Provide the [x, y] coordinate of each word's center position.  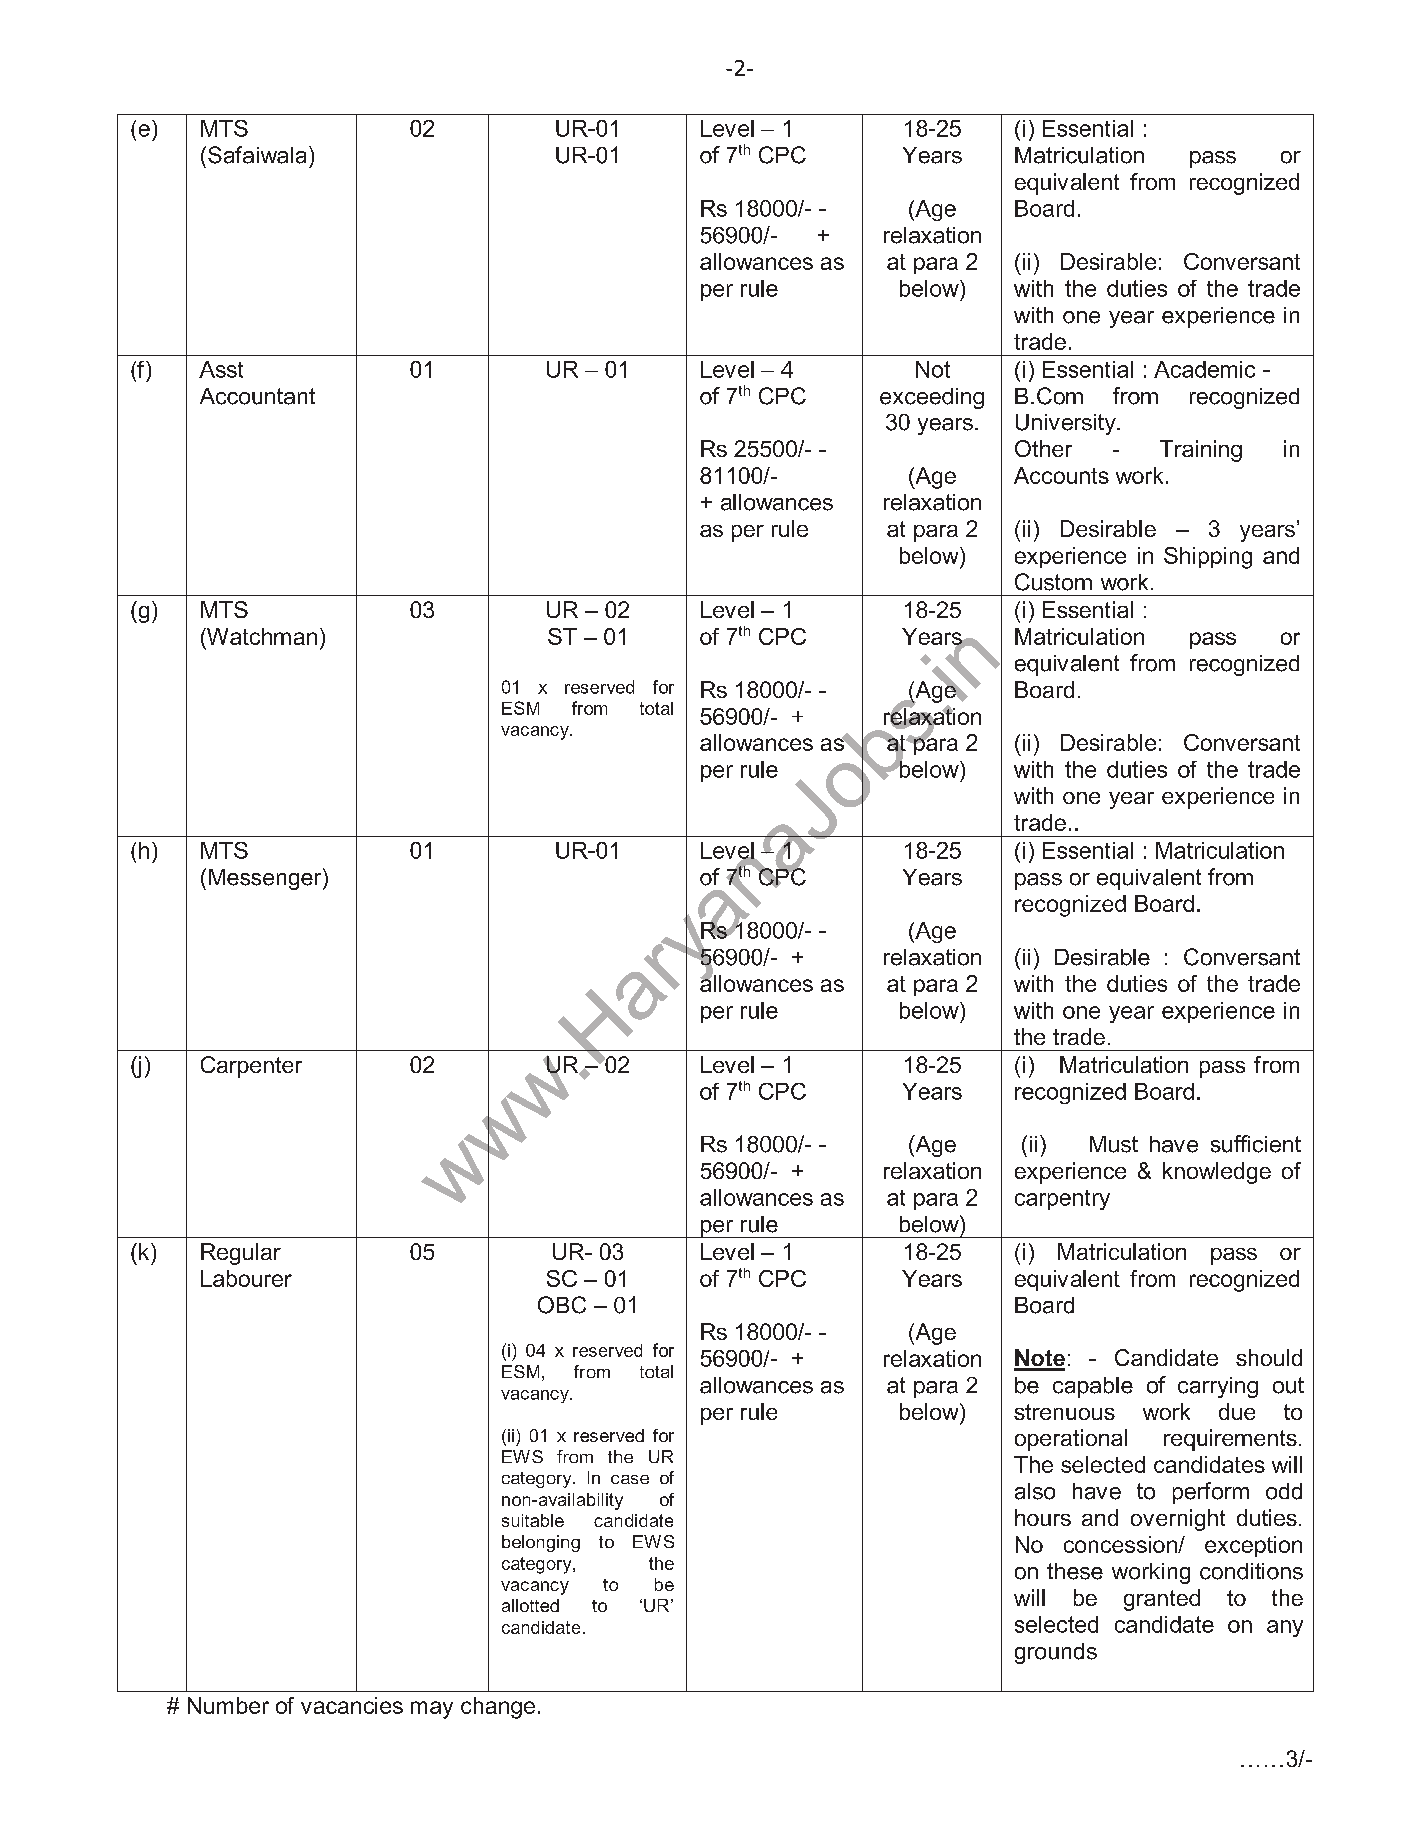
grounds [1056, 1653]
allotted [530, 1605]
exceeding [932, 398]
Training [1201, 451]
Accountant [257, 396]
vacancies [352, 1705]
